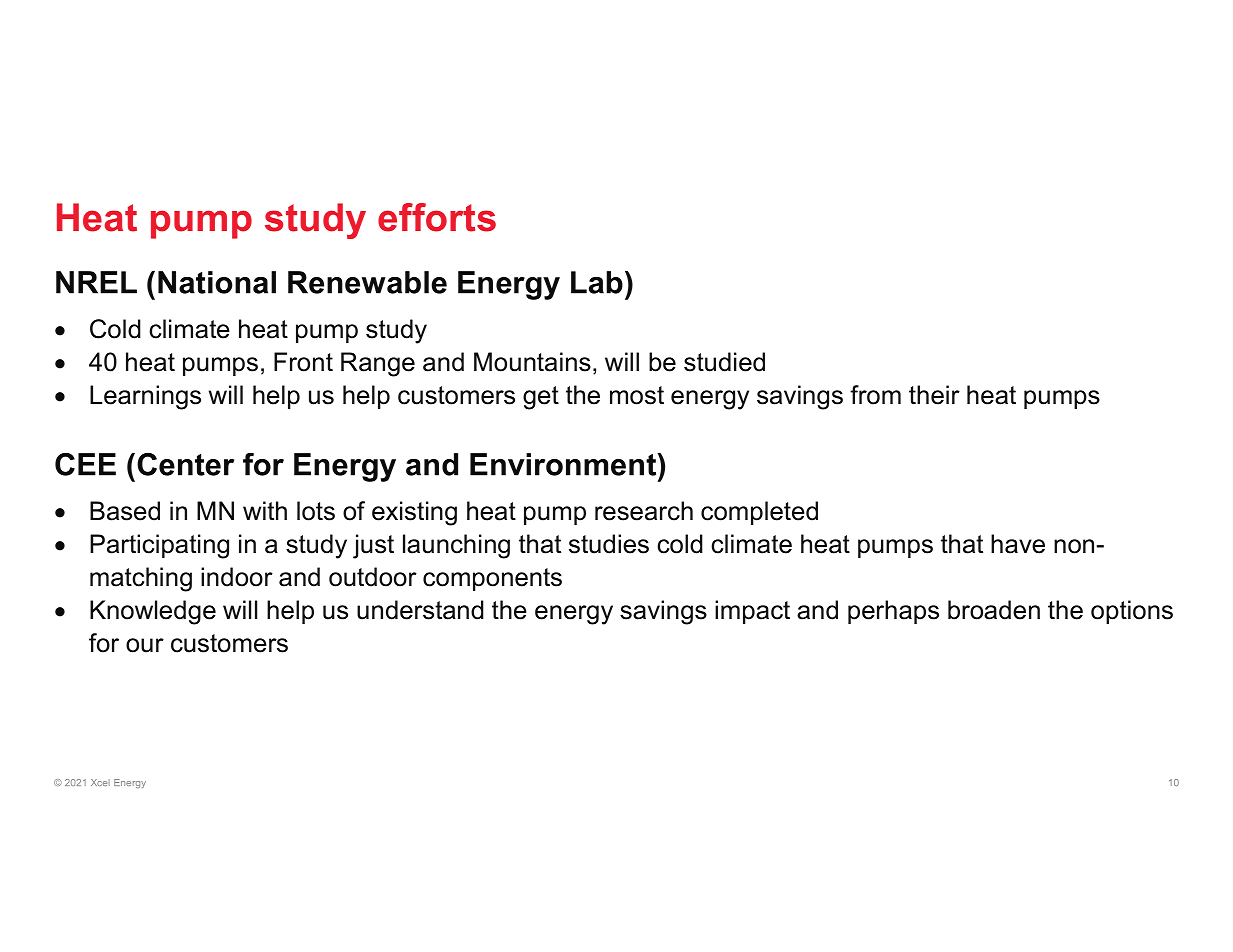  What do you see at coordinates (303, 362) in the page?
I see `Front` at bounding box center [303, 362].
